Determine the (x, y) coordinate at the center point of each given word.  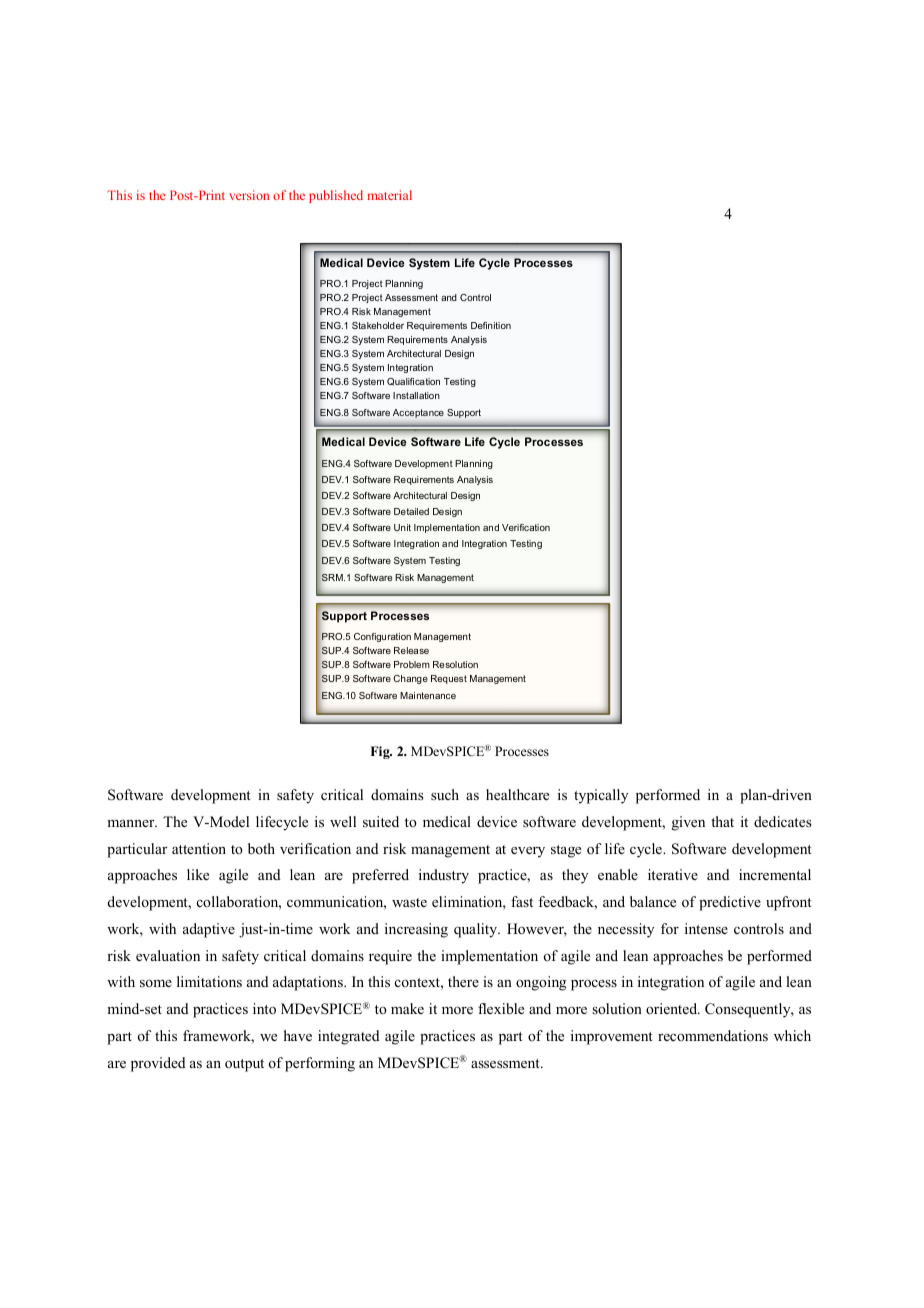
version (249, 195)
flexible (501, 1008)
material (389, 195)
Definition (491, 325)
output (244, 1065)
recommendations (713, 1035)
